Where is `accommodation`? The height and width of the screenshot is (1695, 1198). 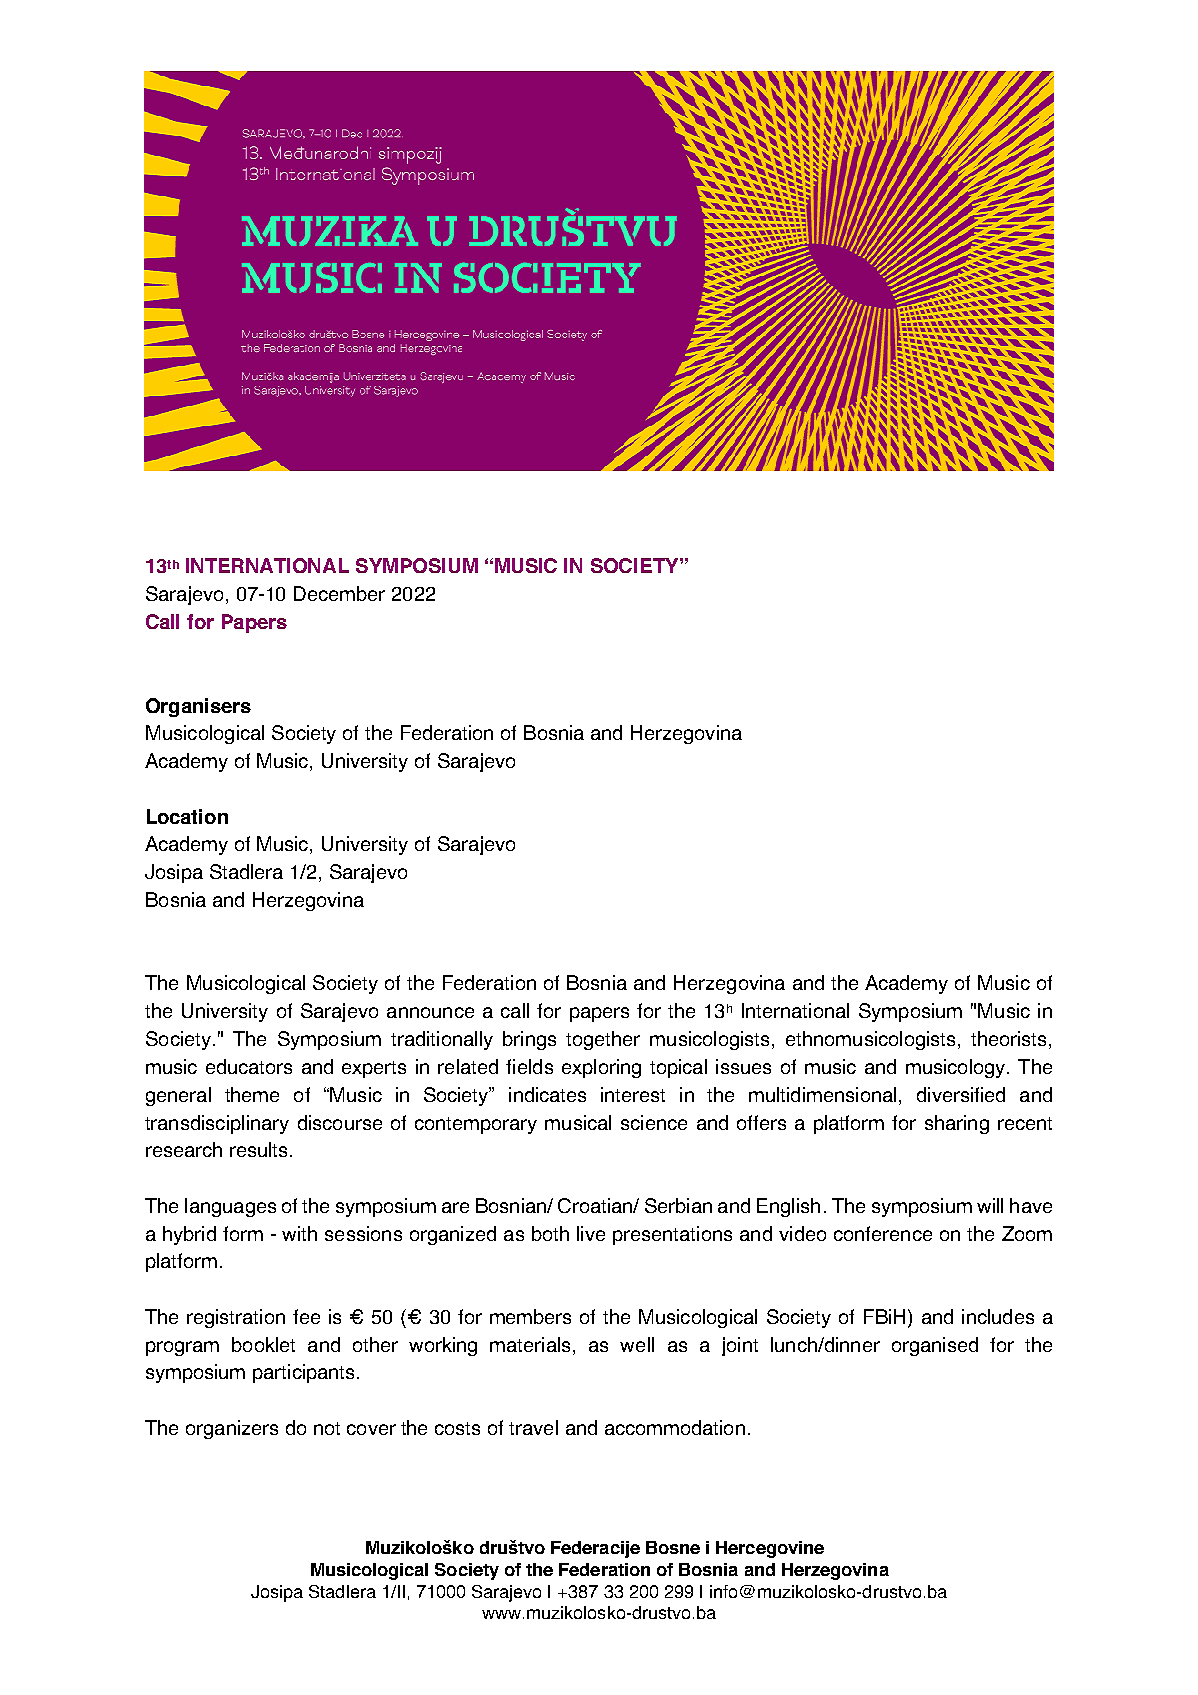 accommodation is located at coordinates (675, 1427).
